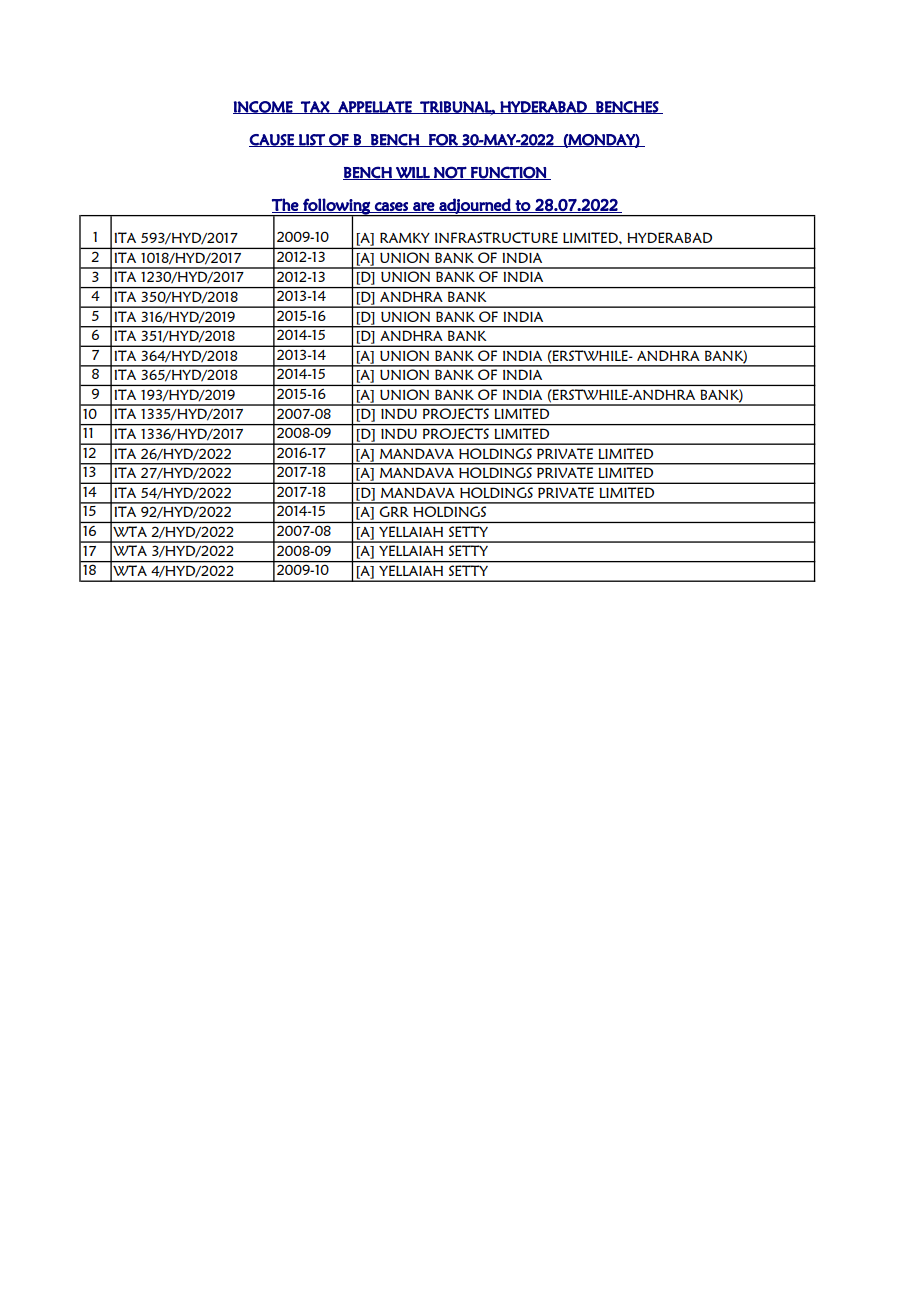  Describe the element at coordinates (391, 207) in the image. I see `cases` at that location.
